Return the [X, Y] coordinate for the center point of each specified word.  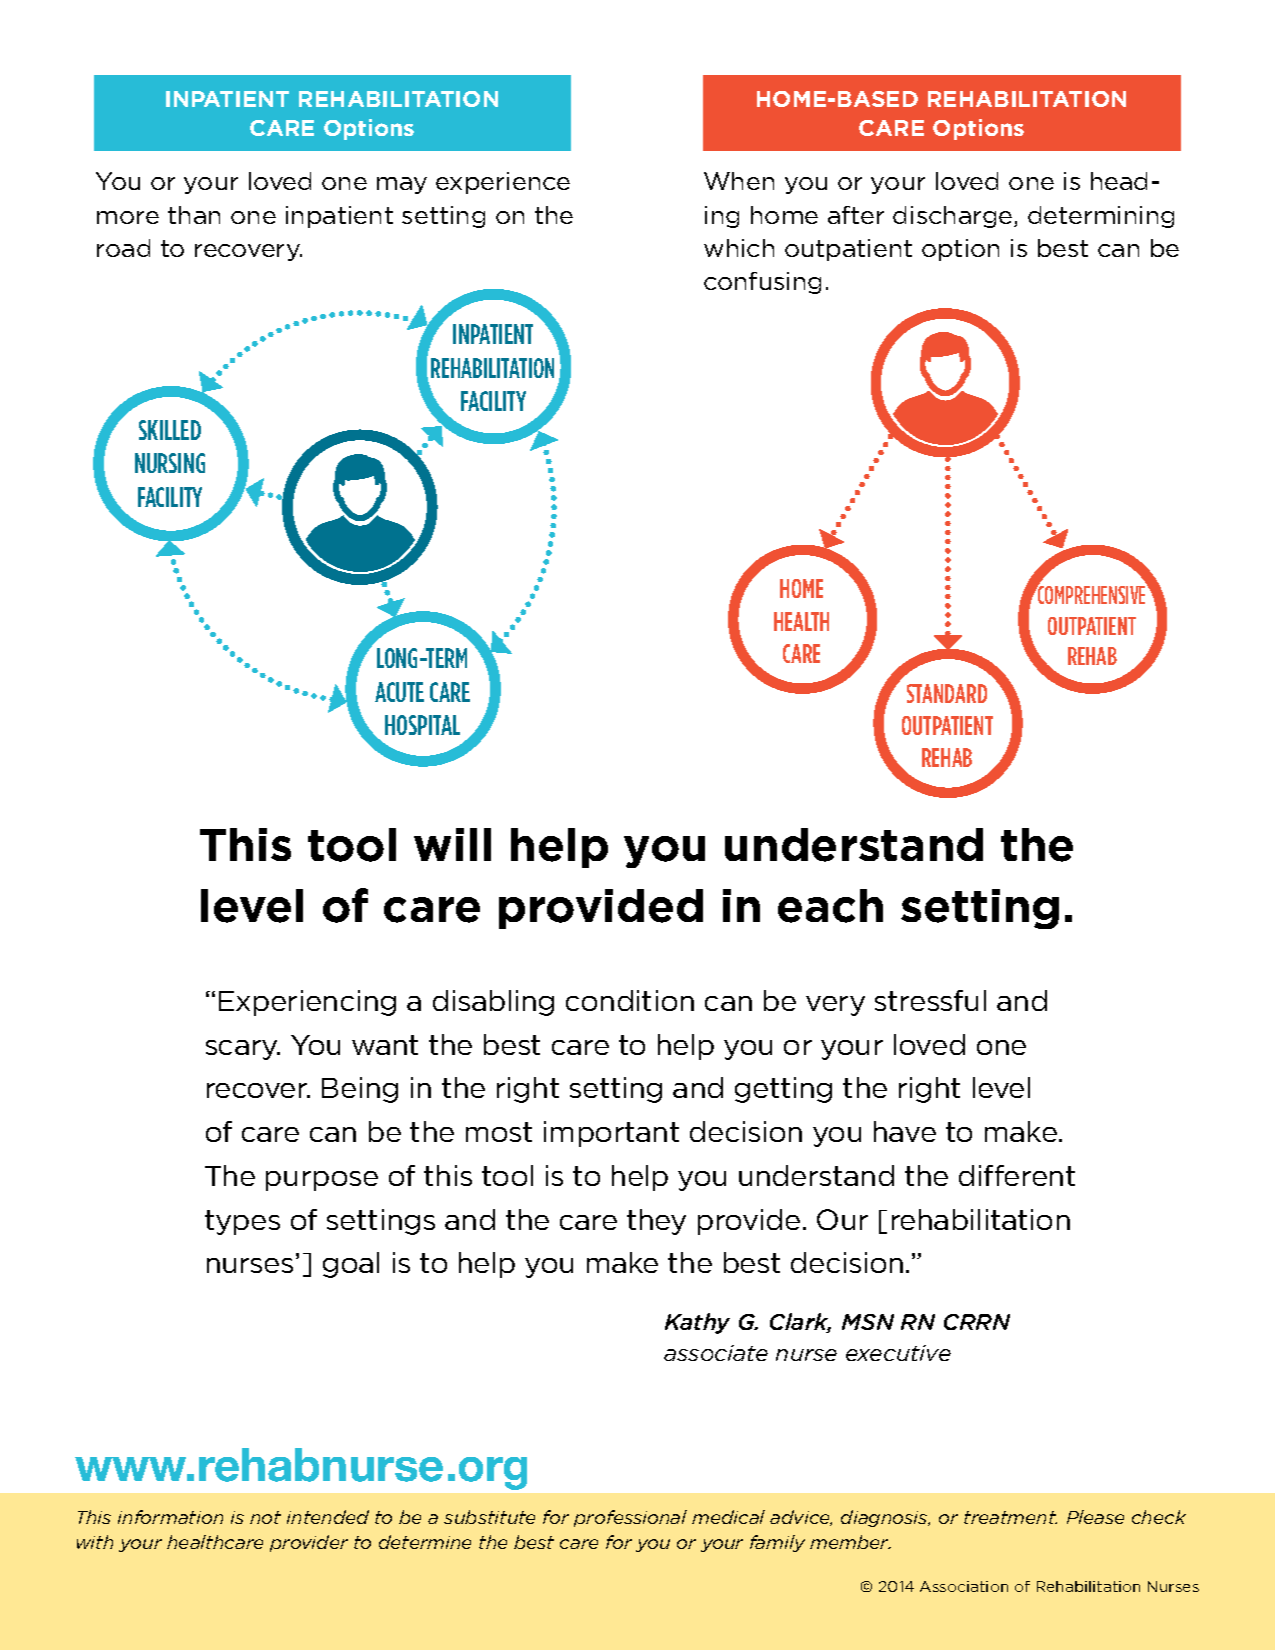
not [265, 1517]
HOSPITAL [422, 725]
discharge [954, 217]
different [1017, 1175]
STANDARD [947, 693]
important [611, 1134]
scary [243, 1050]
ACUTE [399, 692]
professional [630, 1518]
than [194, 215]
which [739, 248]
